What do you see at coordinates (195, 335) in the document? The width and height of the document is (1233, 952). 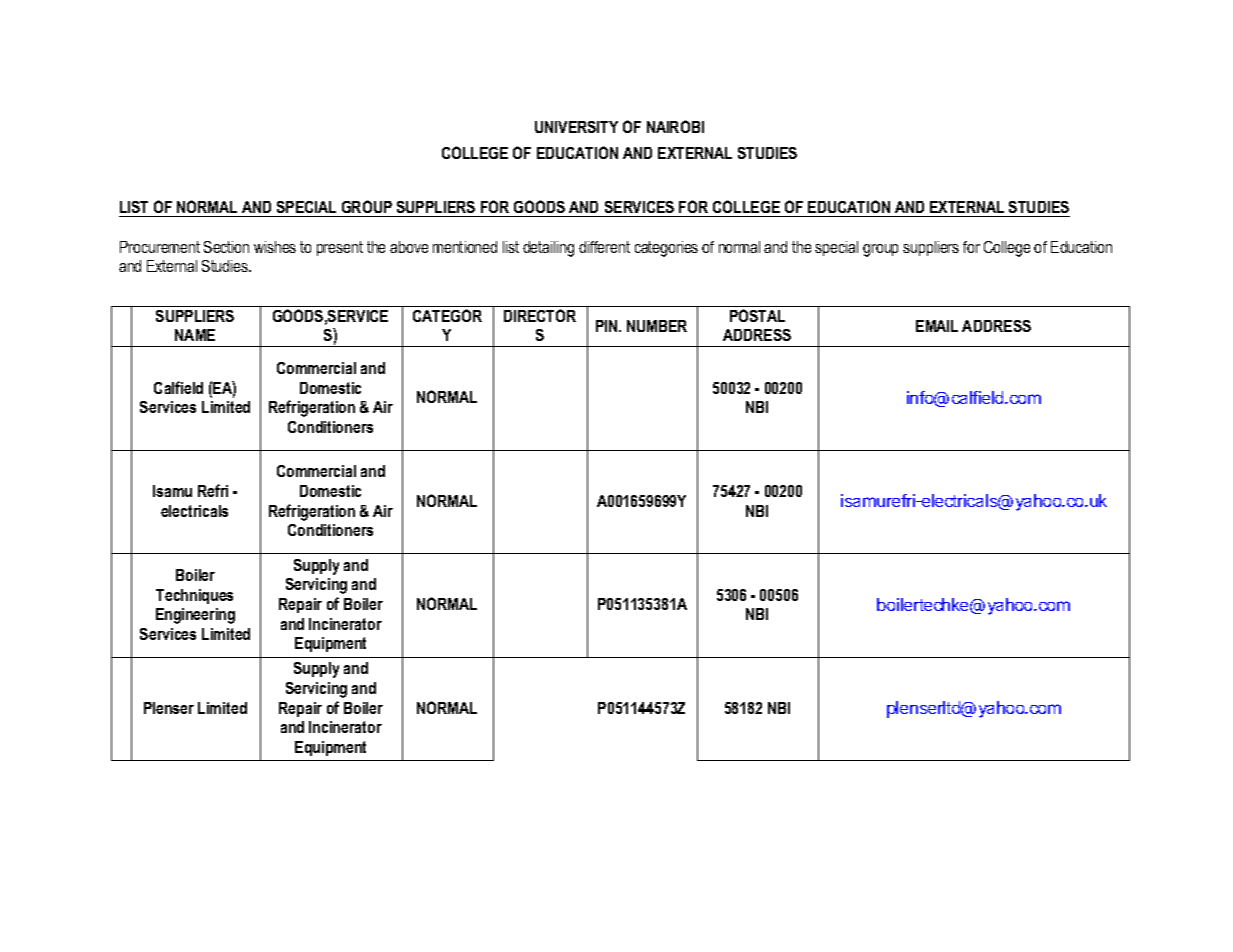 I see `NAME` at bounding box center [195, 335].
